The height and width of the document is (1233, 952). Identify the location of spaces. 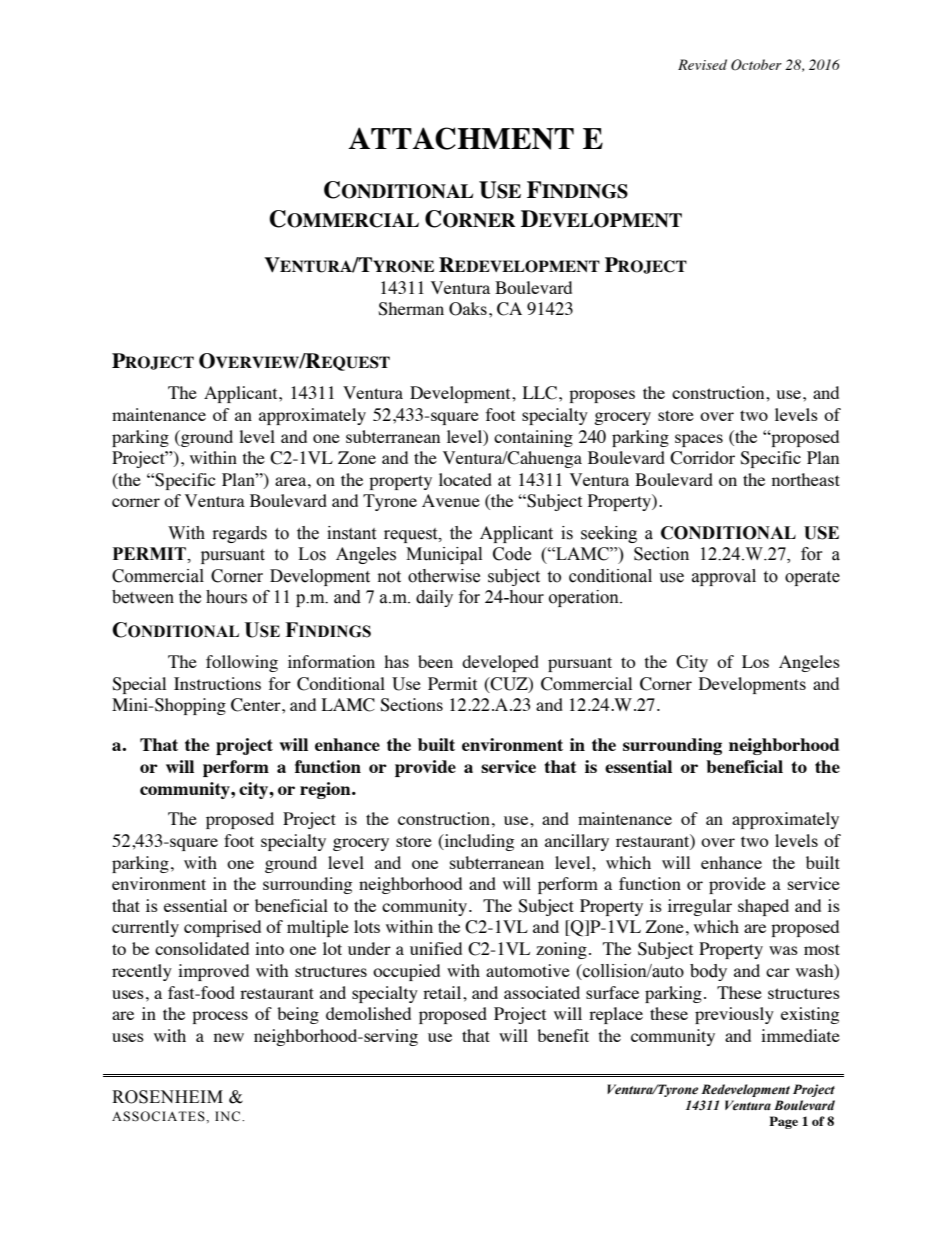
(699, 440).
